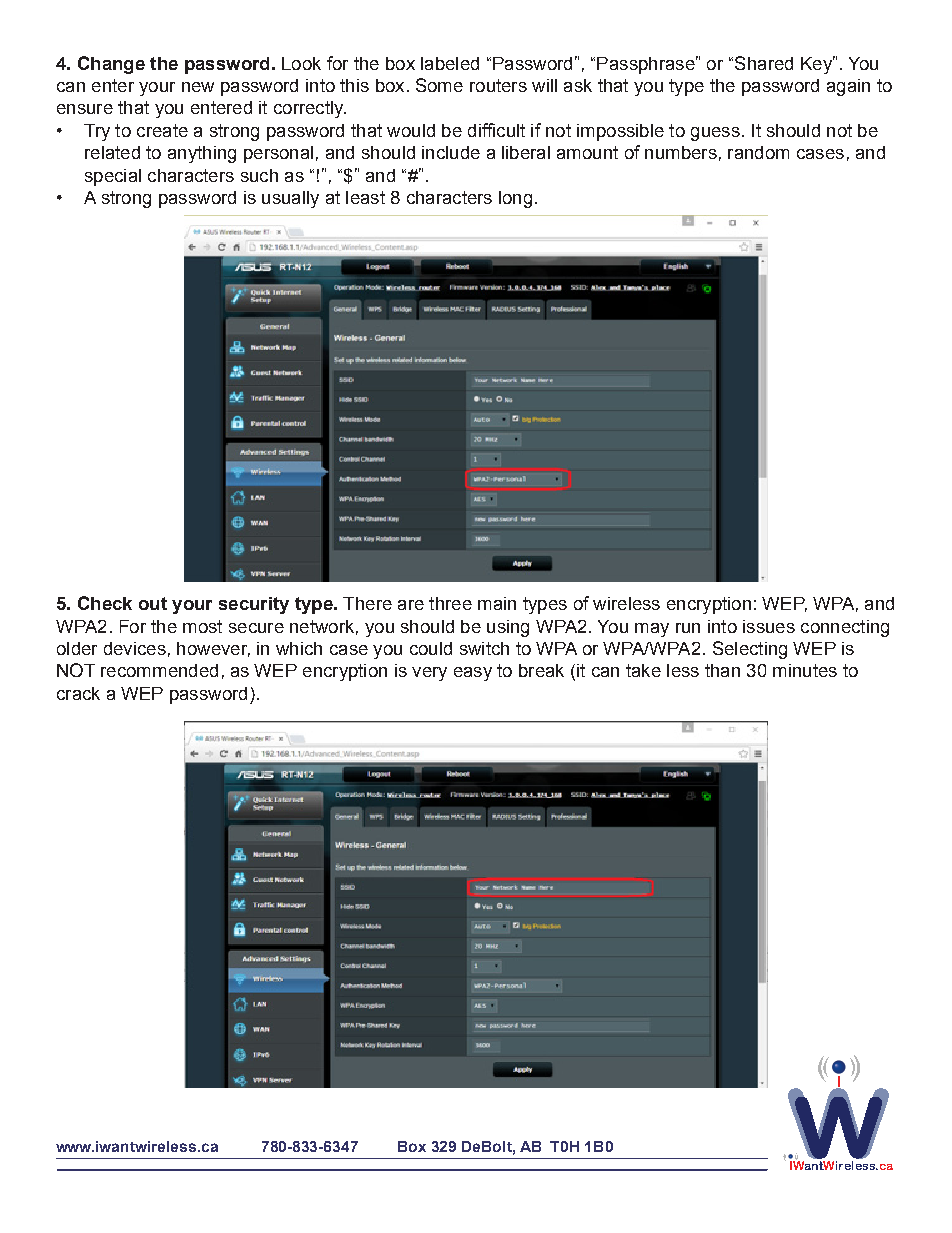 The image size is (952, 1233). I want to click on issues, so click(769, 626).
